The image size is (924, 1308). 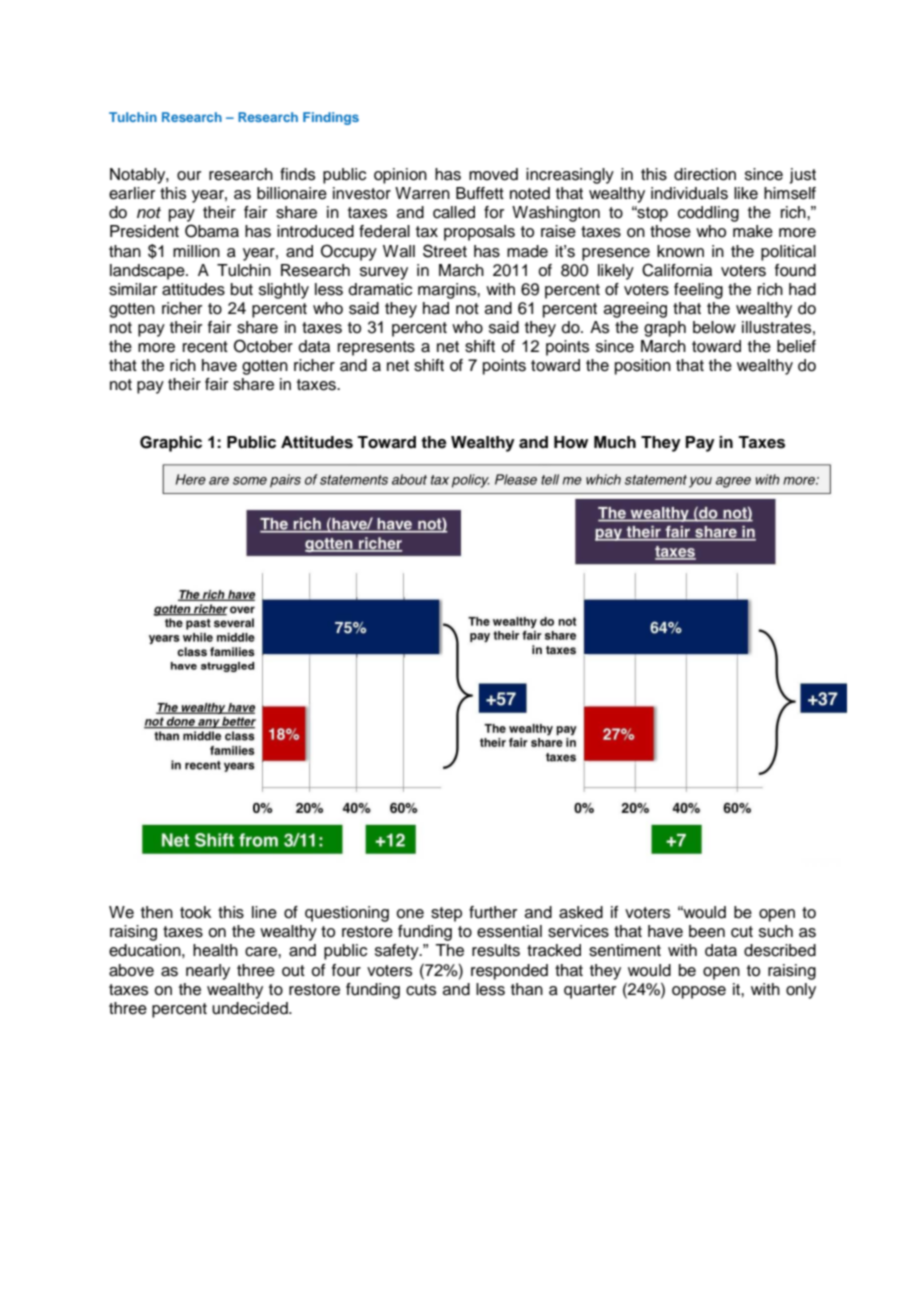 What do you see at coordinates (208, 972) in the screenshot?
I see `nearly` at bounding box center [208, 972].
